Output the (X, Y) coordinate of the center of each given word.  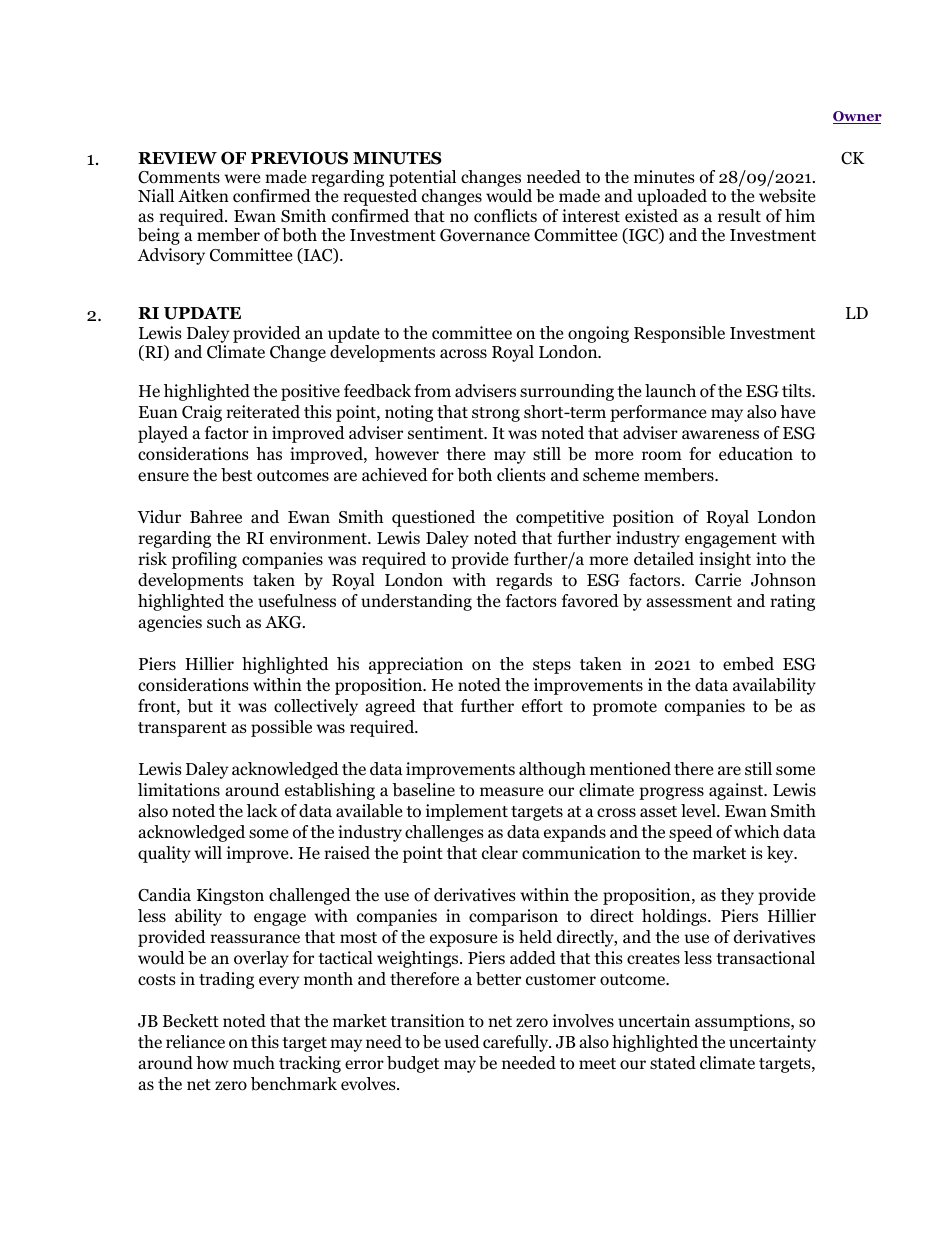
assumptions (743, 1022)
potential (422, 180)
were (242, 179)
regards (524, 581)
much (254, 1062)
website (787, 196)
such (224, 621)
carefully (517, 1043)
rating (792, 602)
